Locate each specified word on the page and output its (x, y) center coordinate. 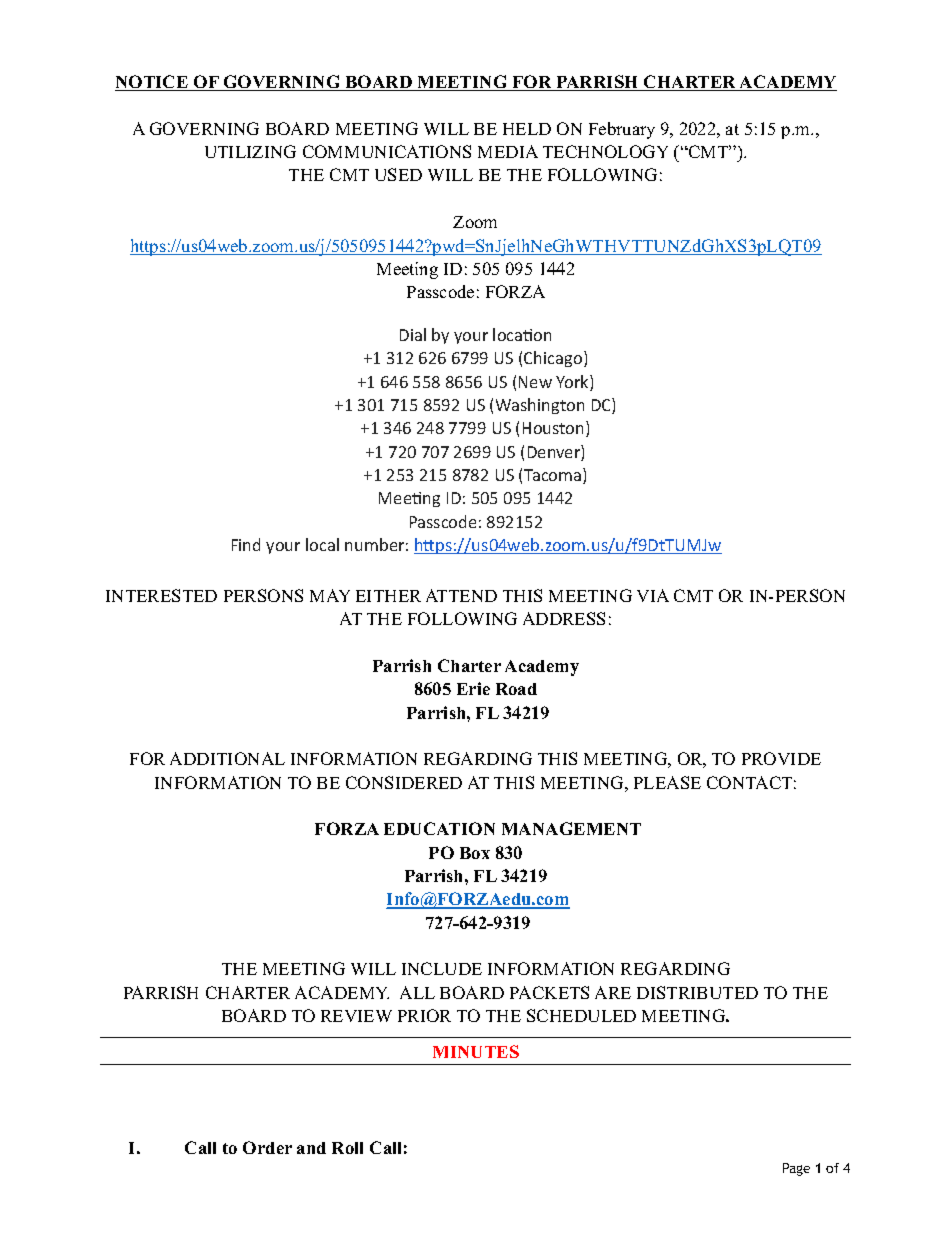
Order (267, 1147)
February (622, 130)
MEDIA (508, 151)
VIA (653, 595)
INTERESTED (161, 595)
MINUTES (476, 1051)
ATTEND (461, 595)
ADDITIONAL (227, 758)
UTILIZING (250, 151)
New (535, 382)
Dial (413, 334)
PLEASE (667, 782)
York (573, 383)
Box (475, 853)
